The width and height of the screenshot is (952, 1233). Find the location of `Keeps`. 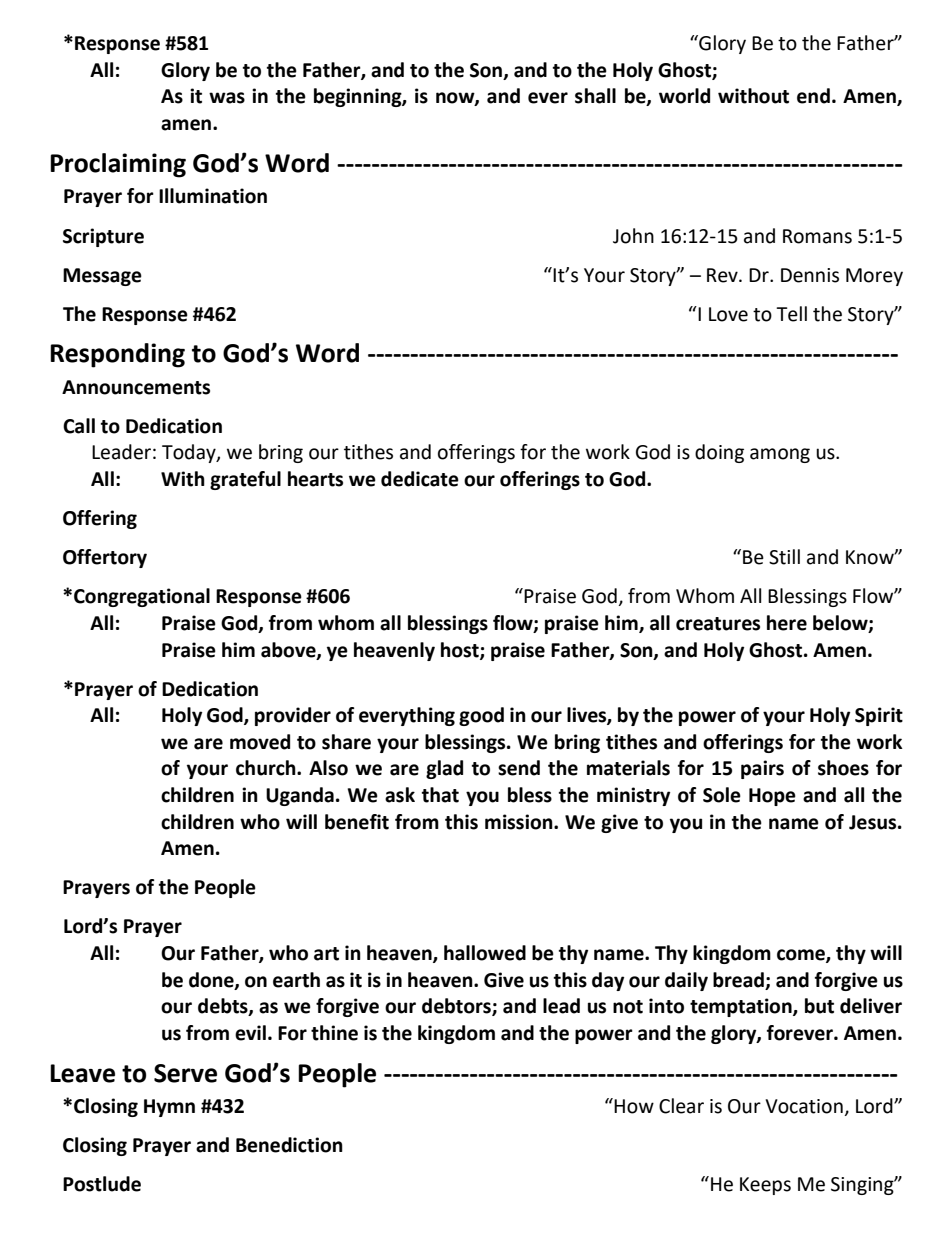

Keeps is located at coordinates (765, 1186).
